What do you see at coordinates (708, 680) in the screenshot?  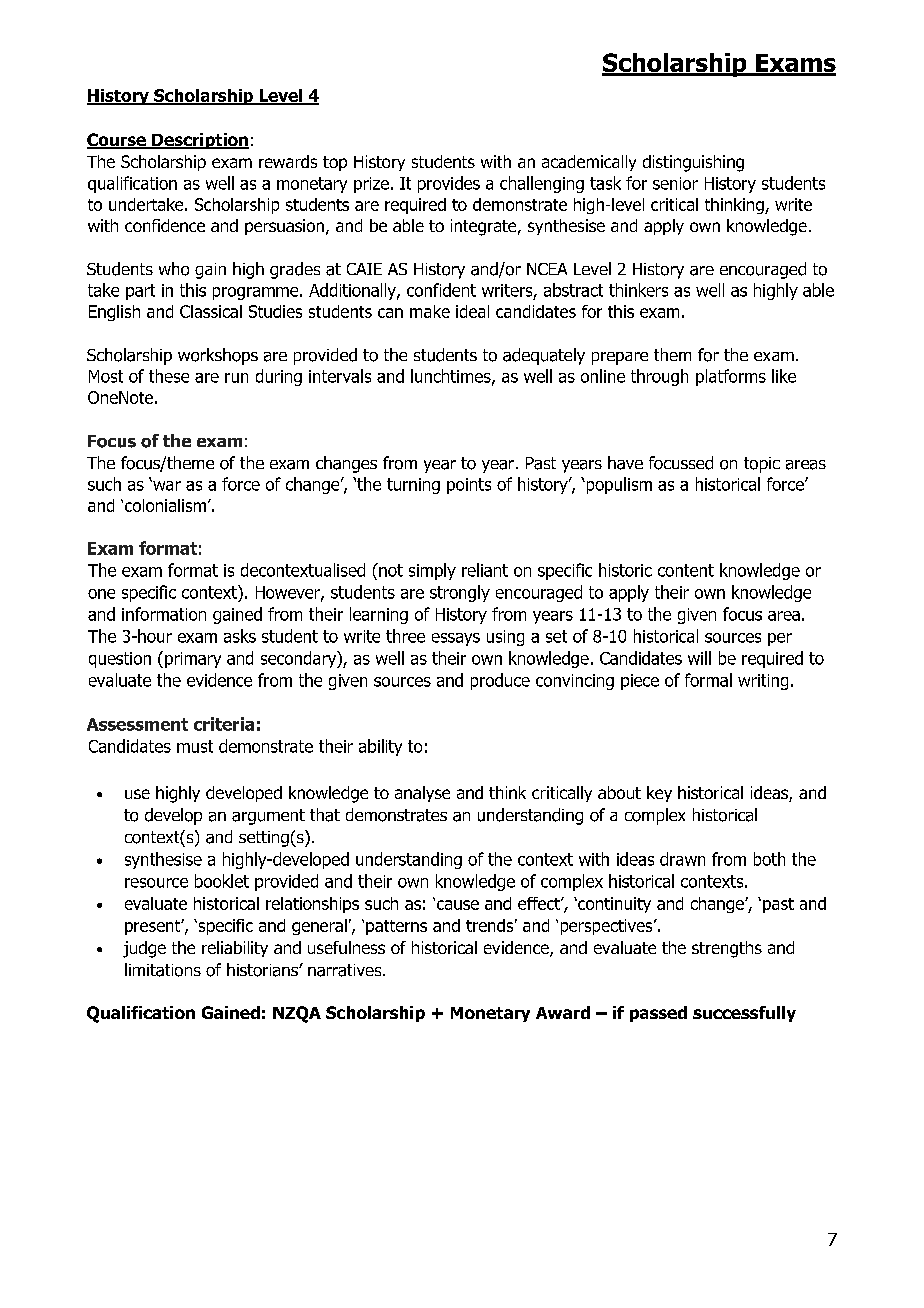 I see `formal` at bounding box center [708, 680].
